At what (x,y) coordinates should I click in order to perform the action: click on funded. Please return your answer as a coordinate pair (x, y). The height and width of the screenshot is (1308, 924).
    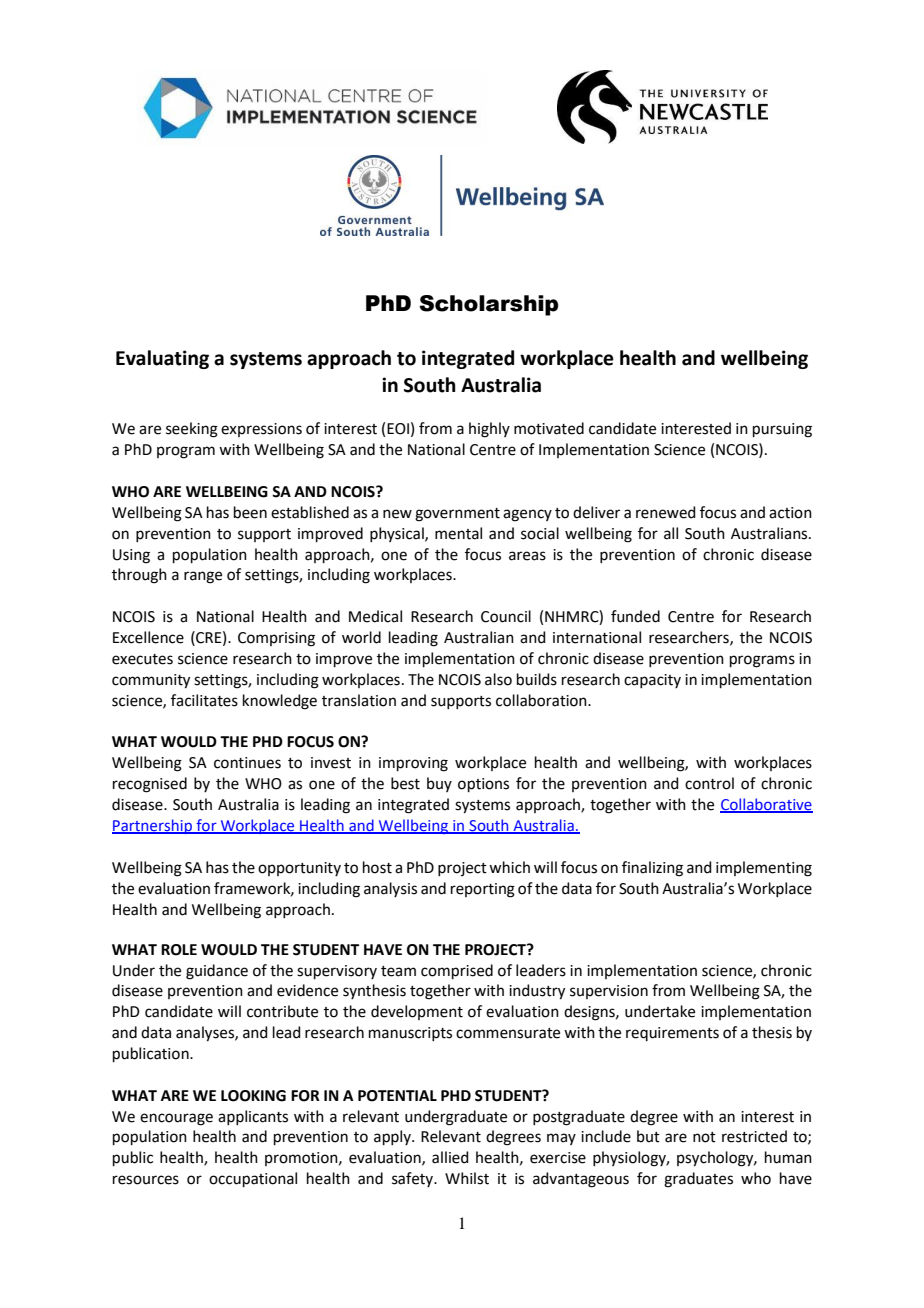
    Looking at the image, I should click on (635, 616).
